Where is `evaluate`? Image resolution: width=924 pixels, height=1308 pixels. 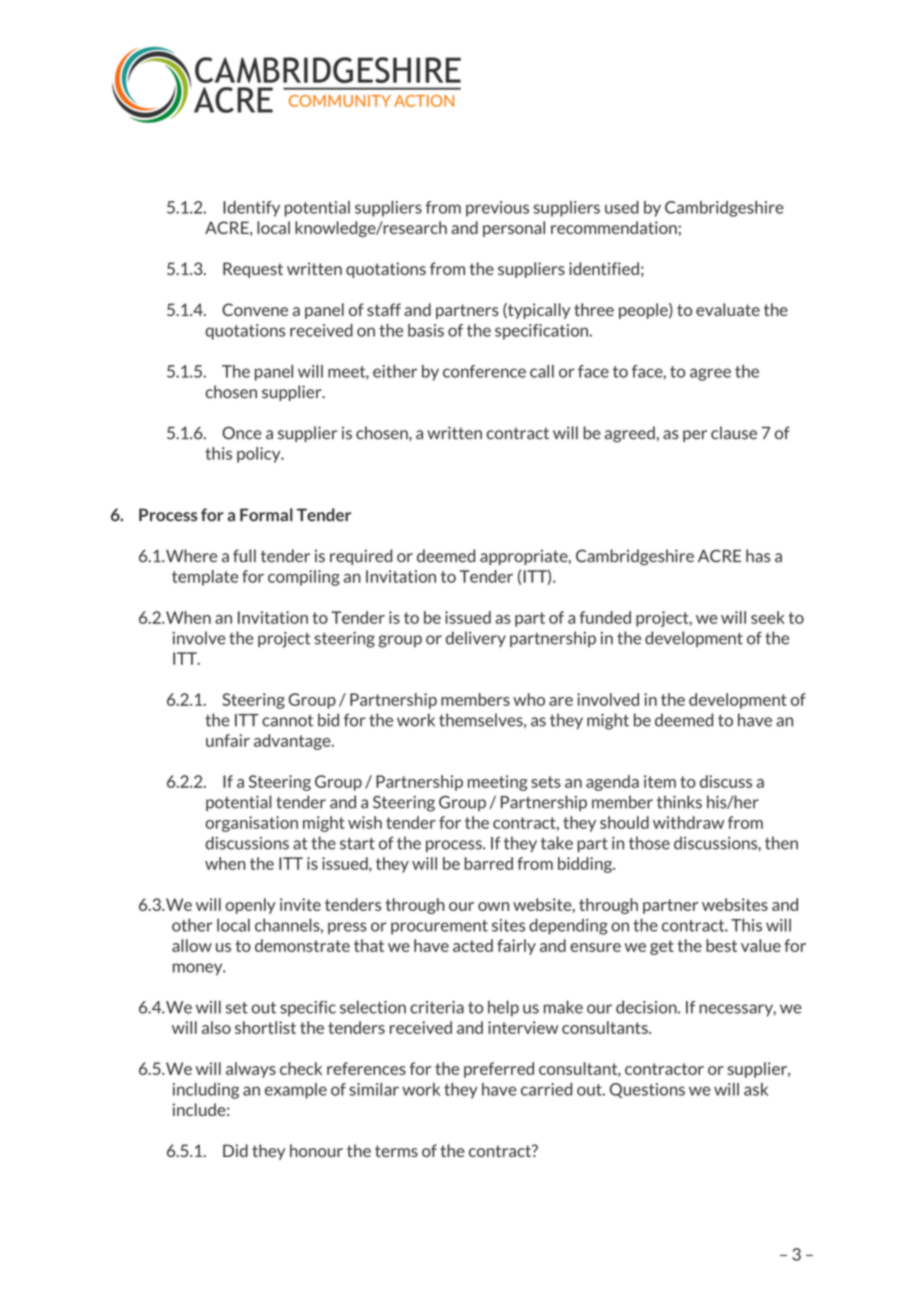 evaluate is located at coordinates (728, 309).
